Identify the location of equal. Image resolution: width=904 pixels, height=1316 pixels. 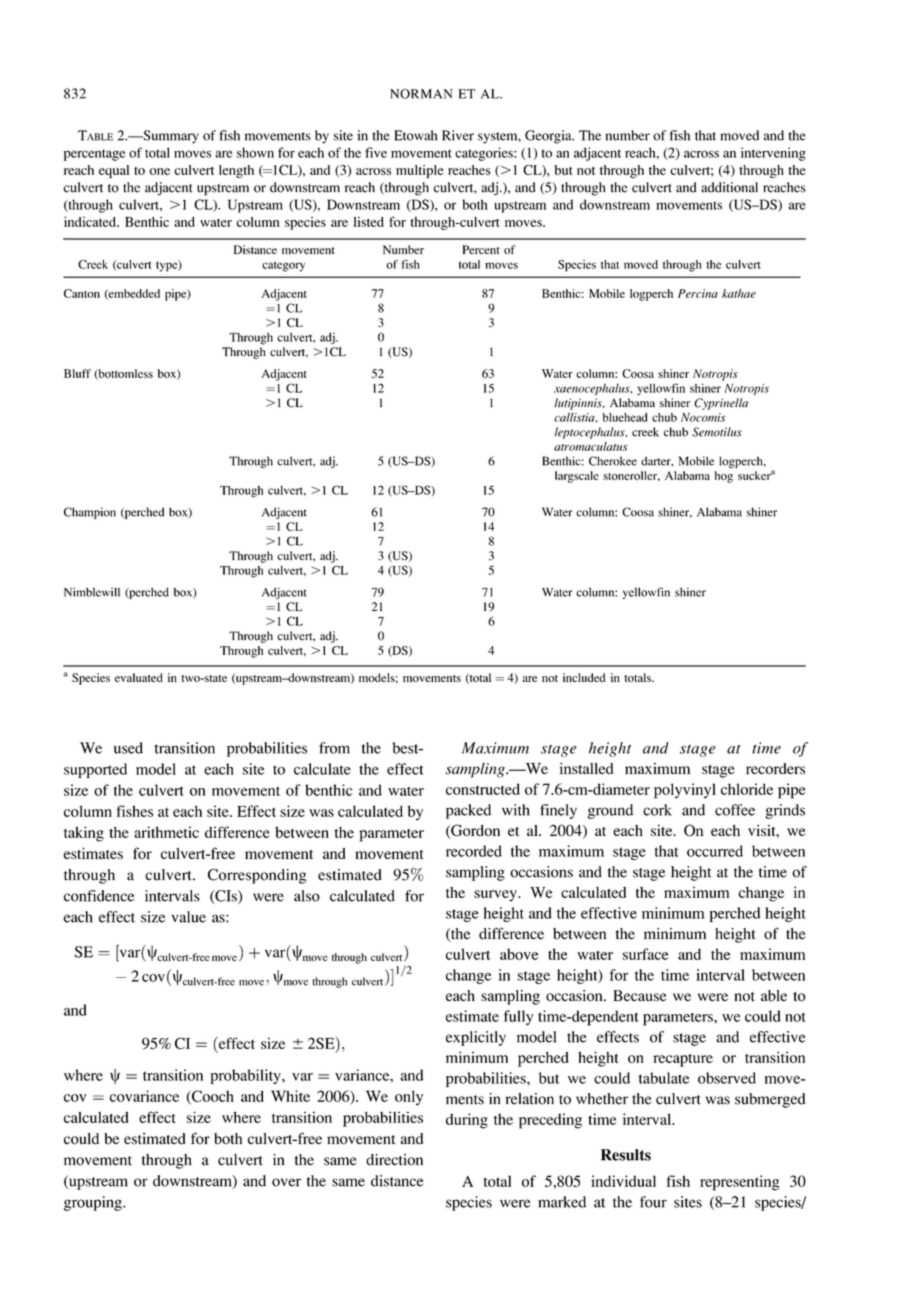
(114, 171).
